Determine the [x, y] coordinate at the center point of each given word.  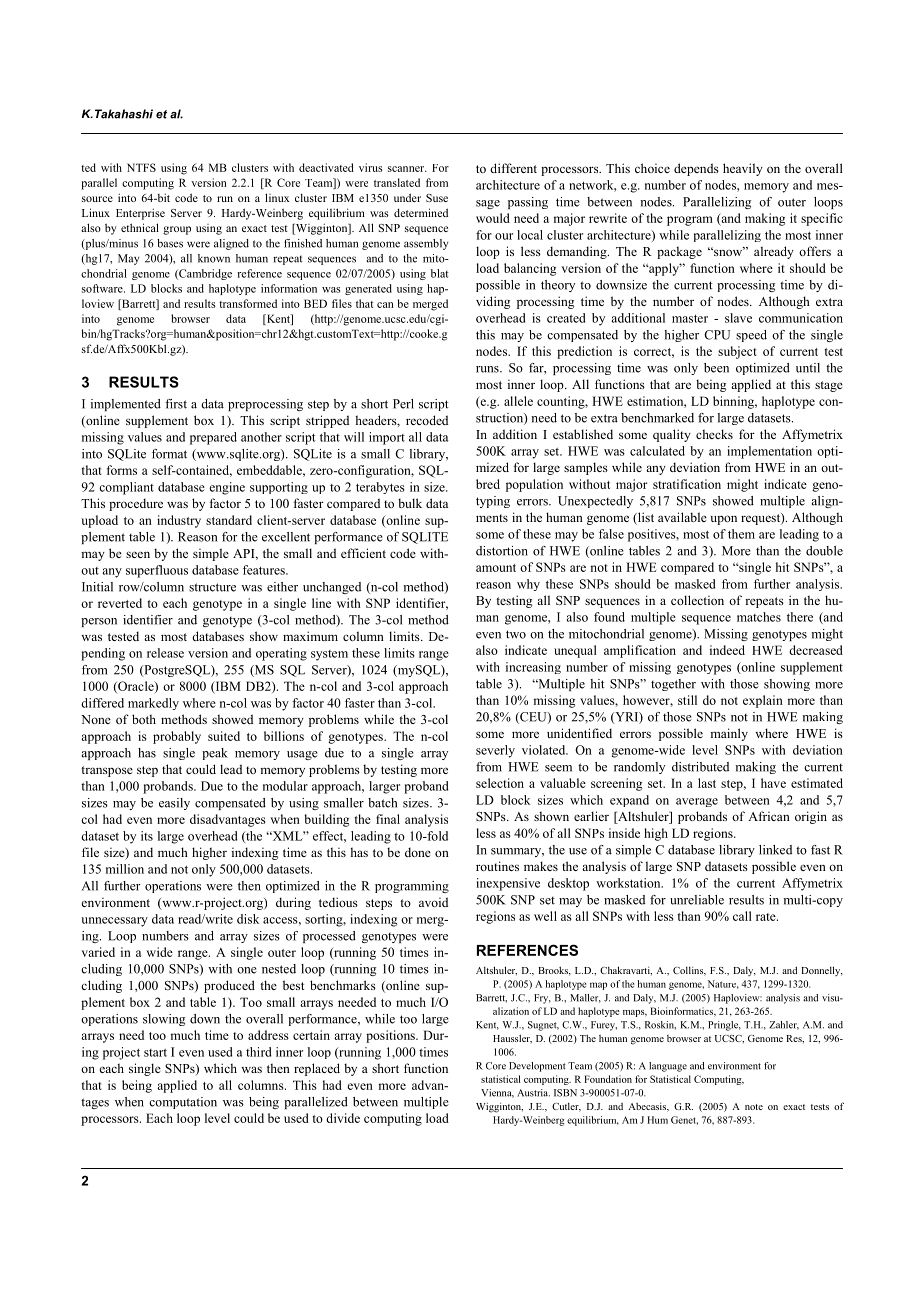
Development [537, 1067]
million [125, 869]
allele [518, 401]
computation [183, 1103]
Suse [437, 198]
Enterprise [140, 214]
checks [714, 434]
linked [775, 850]
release [165, 653]
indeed [727, 650]
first [176, 404]
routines [497, 866]
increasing [533, 668]
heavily [743, 169]
